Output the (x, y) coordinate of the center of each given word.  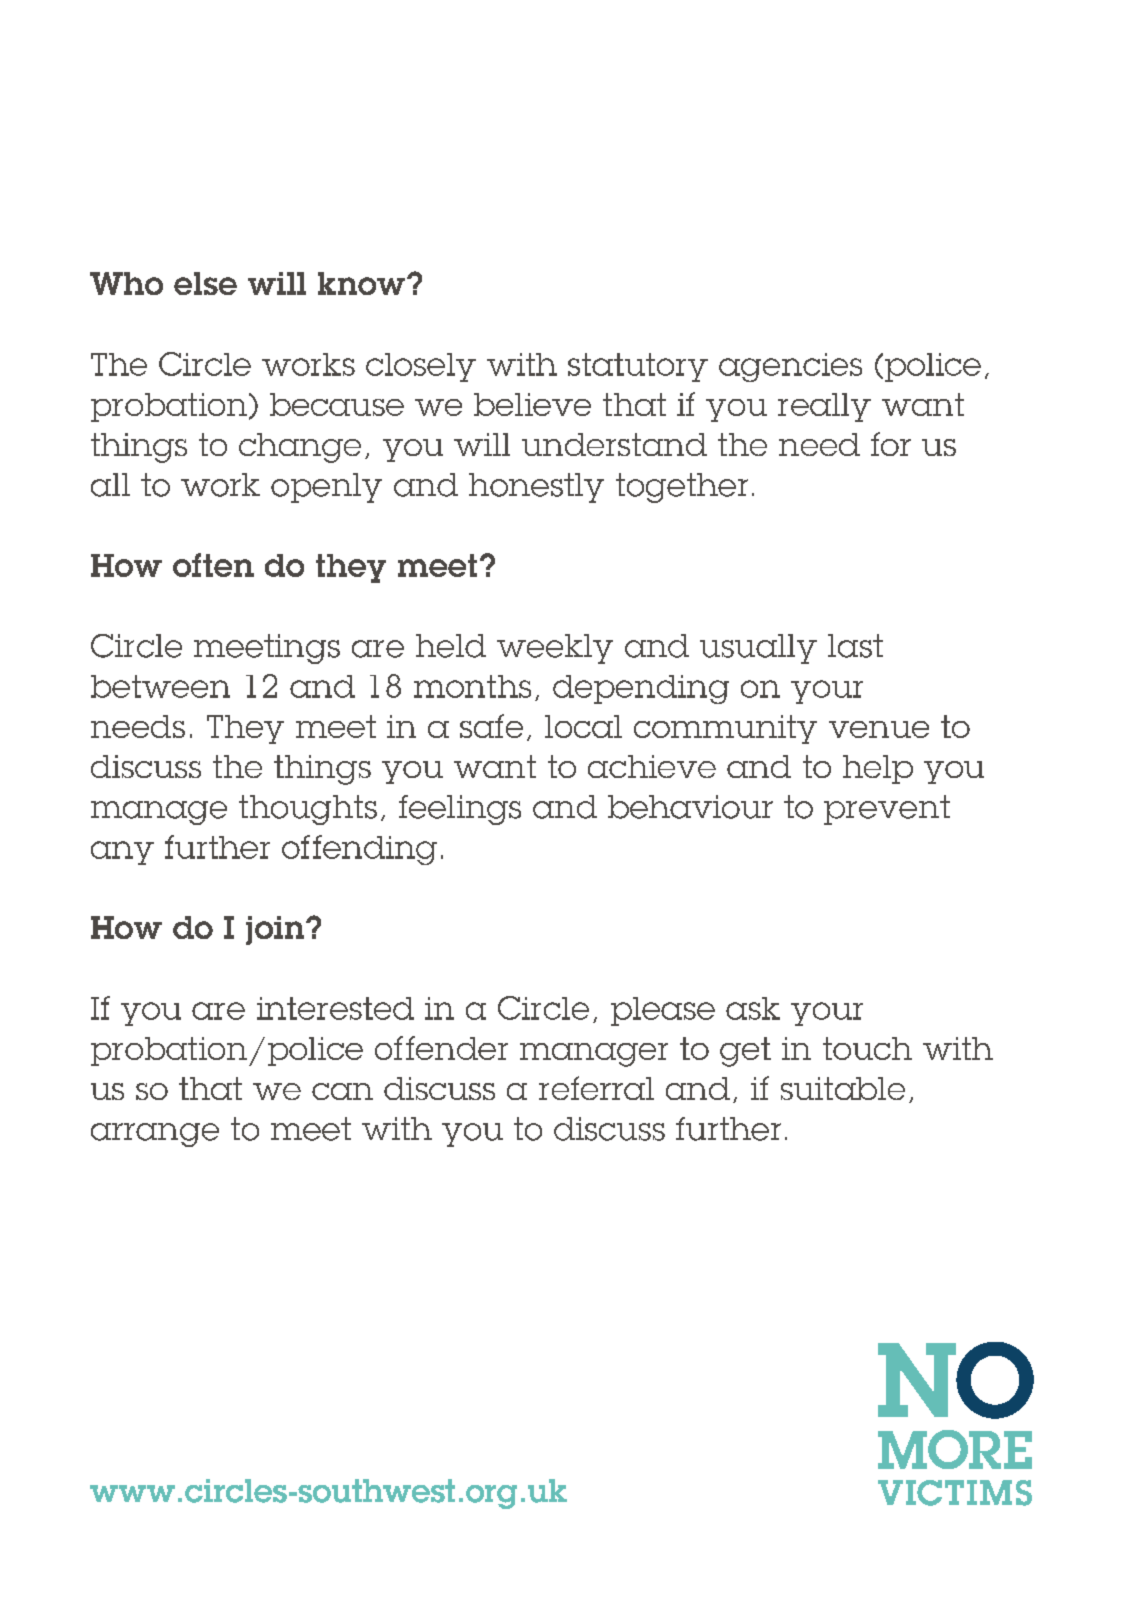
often (213, 565)
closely (421, 367)
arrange (155, 1135)
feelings (460, 810)
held (451, 646)
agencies (790, 367)
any (122, 853)
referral (596, 1088)
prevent (887, 810)
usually (758, 649)
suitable (843, 1088)
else (205, 283)
